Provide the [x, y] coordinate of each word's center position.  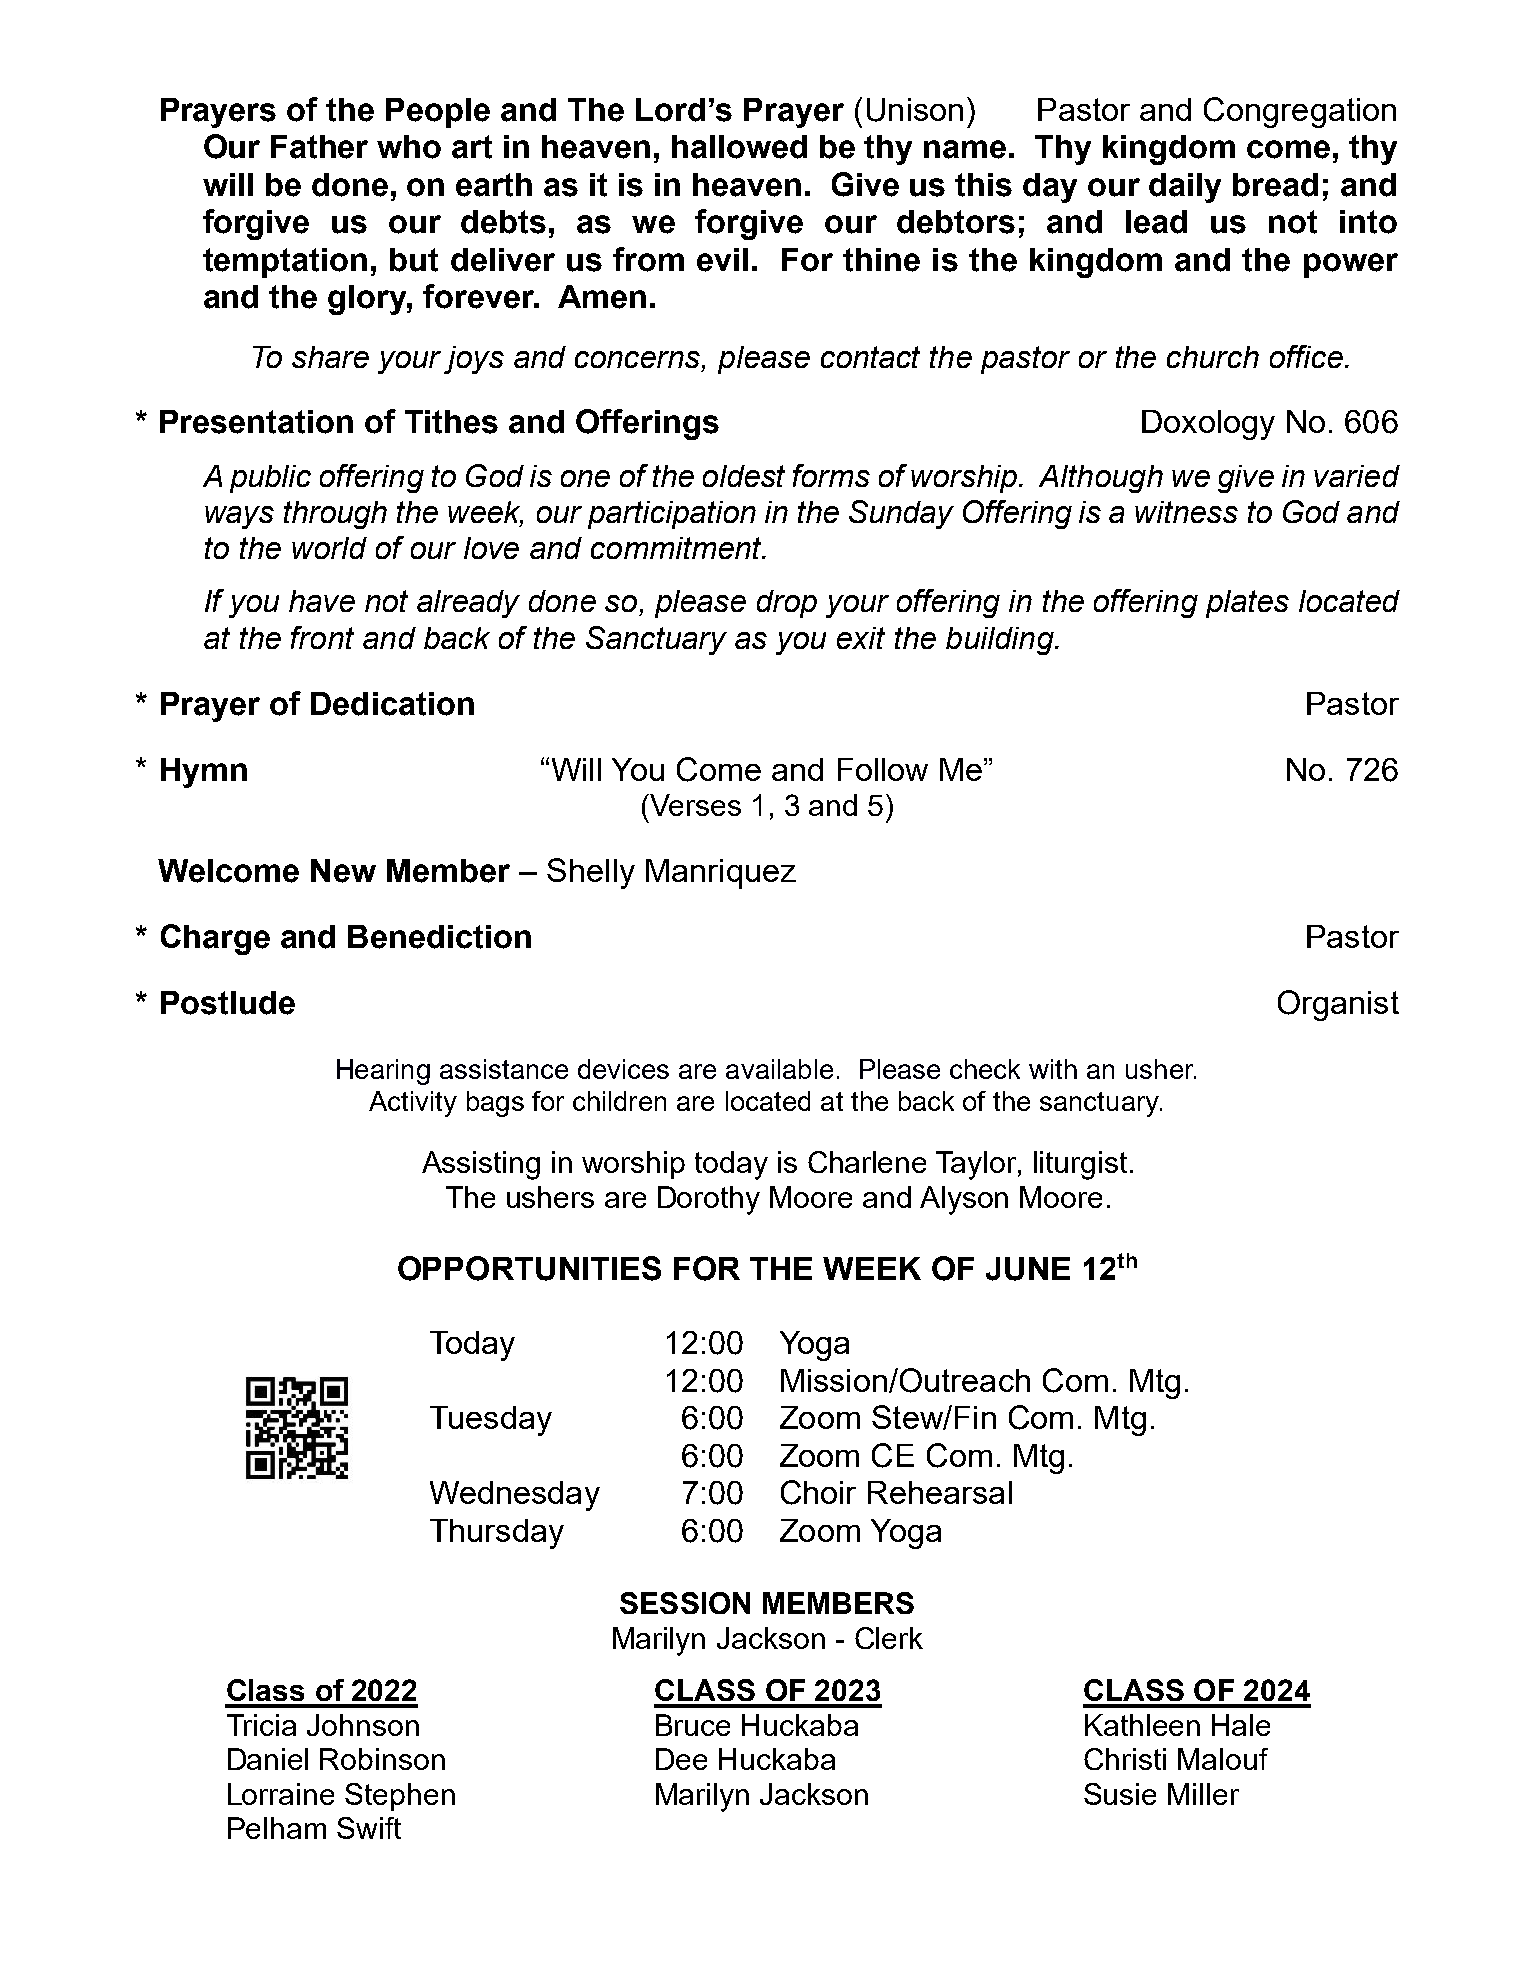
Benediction [439, 937]
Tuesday [491, 1421]
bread [1275, 185]
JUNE [1028, 1269]
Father [319, 147]
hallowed [739, 147]
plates [1247, 604]
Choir [818, 1492]
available [779, 1069]
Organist [1338, 1005]
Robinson [382, 1759]
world [329, 548]
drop [787, 604]
